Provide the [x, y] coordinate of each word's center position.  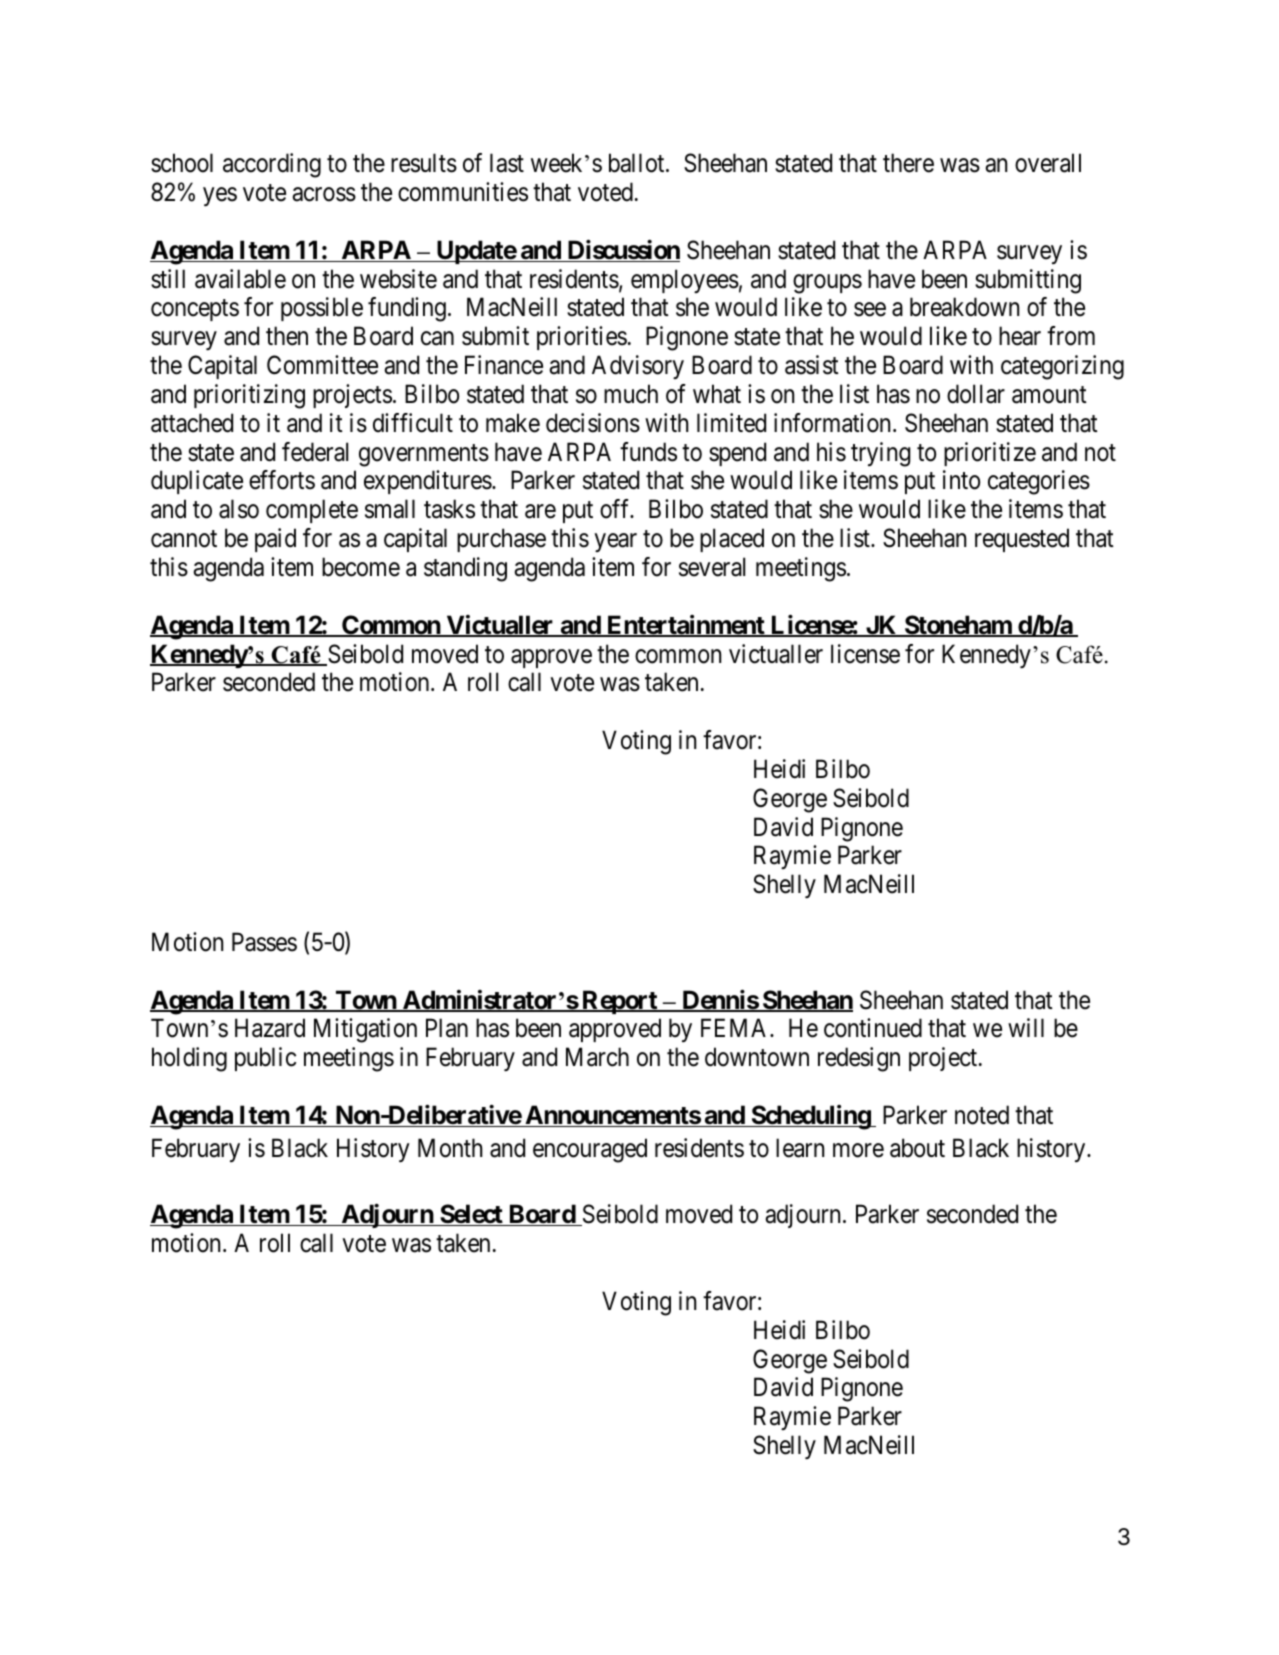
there [908, 163]
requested [1022, 540]
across [324, 195]
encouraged [590, 1150]
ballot [638, 163]
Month [450, 1148]
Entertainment [686, 626]
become [361, 567]
